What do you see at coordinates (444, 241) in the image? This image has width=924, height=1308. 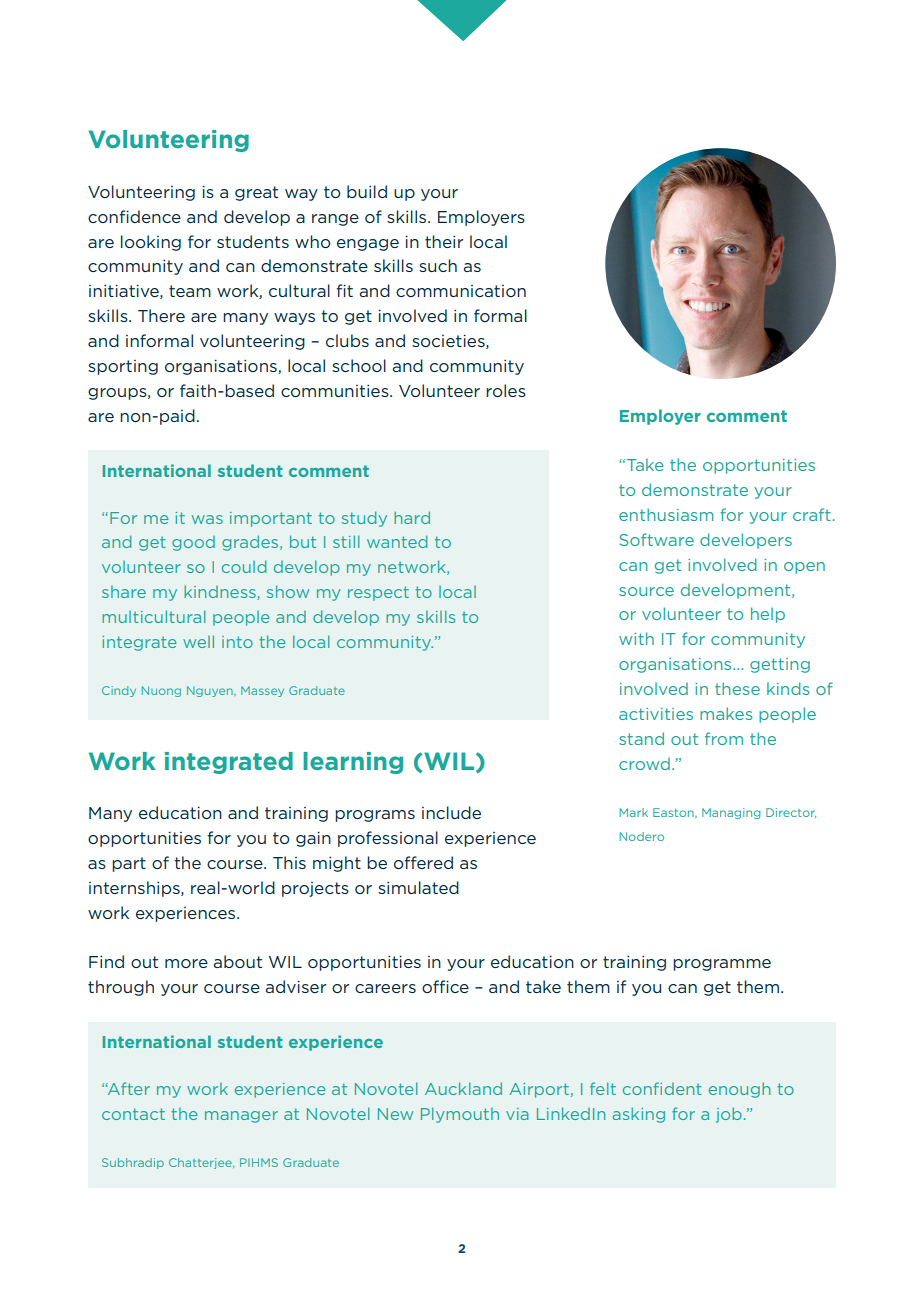 I see `their` at bounding box center [444, 241].
